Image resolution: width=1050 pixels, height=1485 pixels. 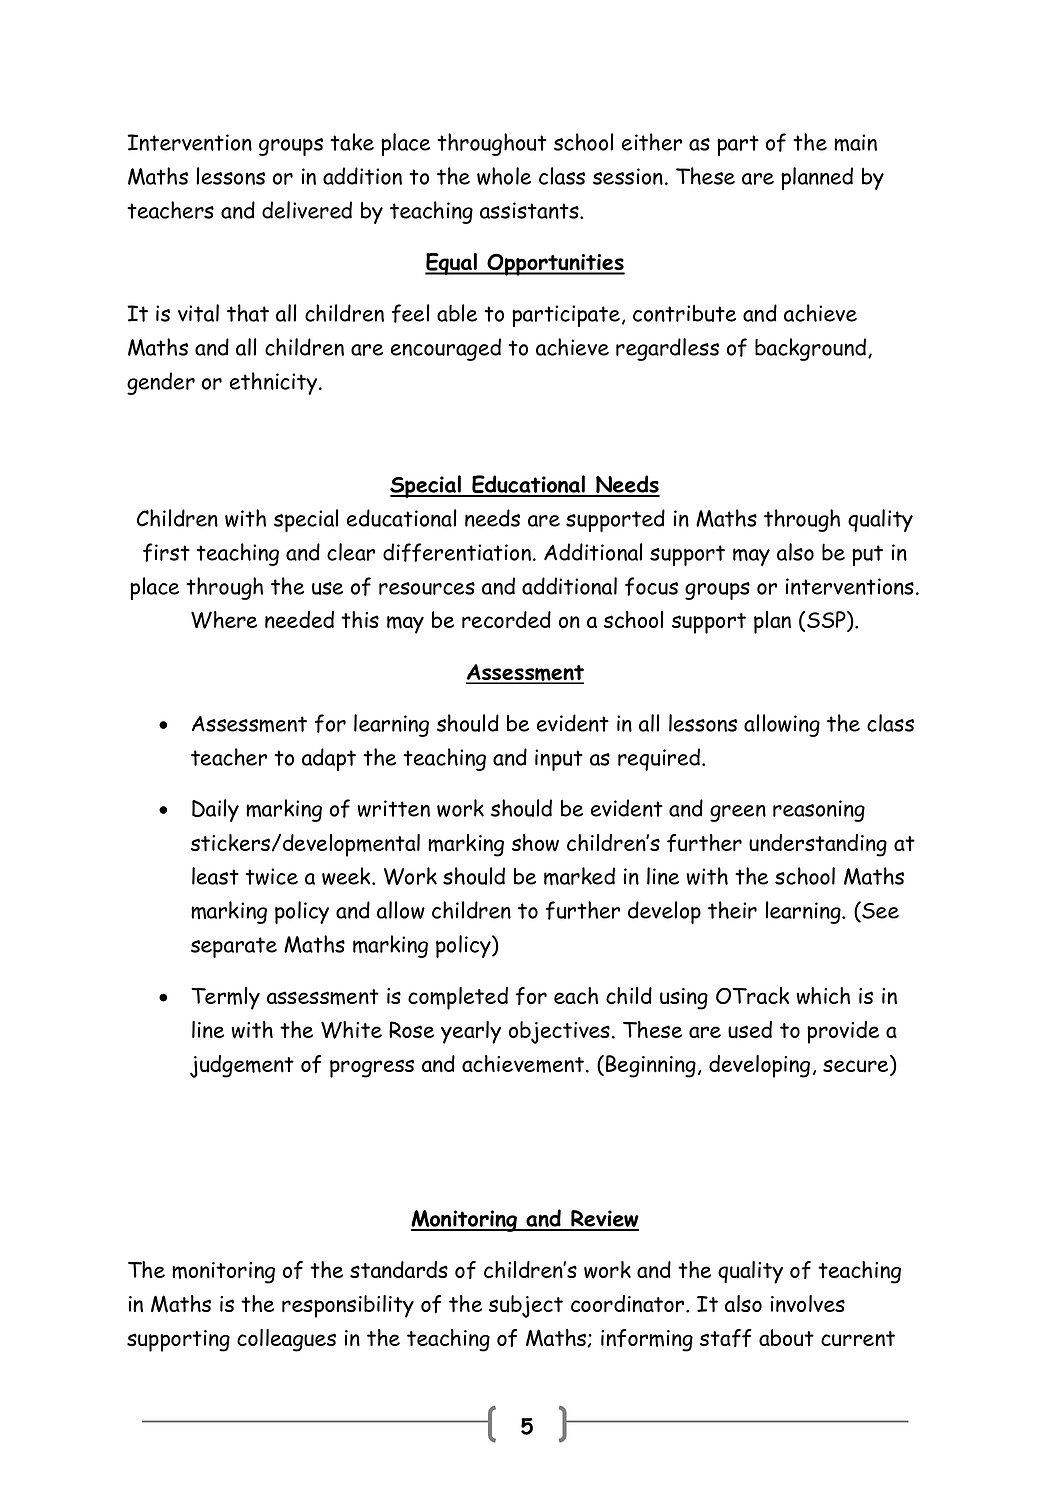 What do you see at coordinates (329, 759) in the screenshot?
I see `adapt` at bounding box center [329, 759].
